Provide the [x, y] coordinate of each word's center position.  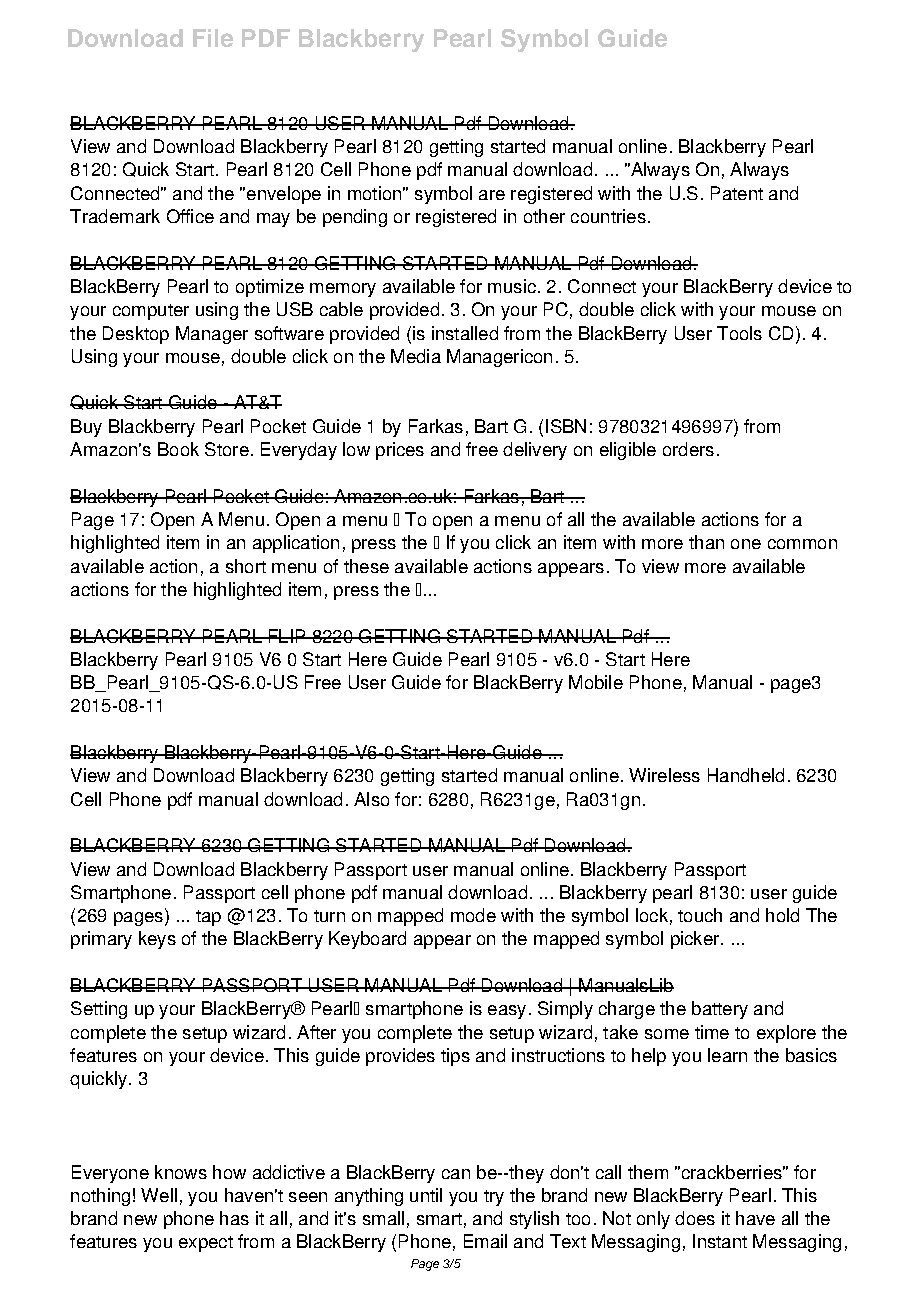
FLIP [287, 636]
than [706, 542]
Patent [737, 193]
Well [159, 1195]
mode [473, 915]
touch [700, 915]
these [366, 566]
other [544, 216]
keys [157, 940]
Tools [739, 333]
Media [416, 356]
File [213, 38]
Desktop [136, 335]
